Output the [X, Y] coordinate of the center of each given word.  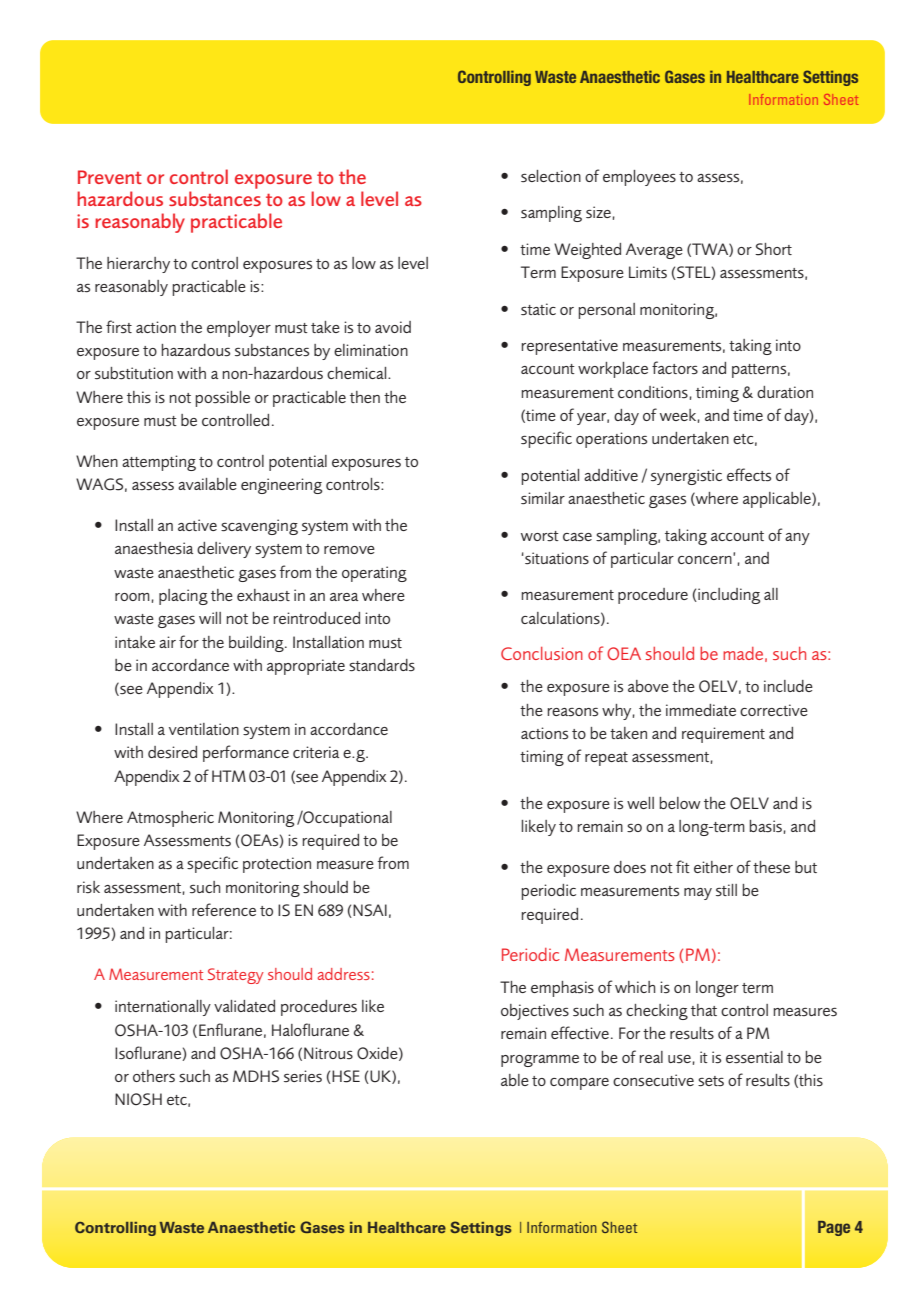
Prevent [110, 177]
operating [374, 574]
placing [183, 597]
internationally [163, 1008]
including [728, 596]
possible [222, 399]
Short [773, 249]
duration [785, 392]
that [704, 1010]
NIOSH [138, 1099]
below [680, 803]
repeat [606, 759]
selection [551, 176]
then [365, 397]
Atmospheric [170, 819]
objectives [535, 1012]
